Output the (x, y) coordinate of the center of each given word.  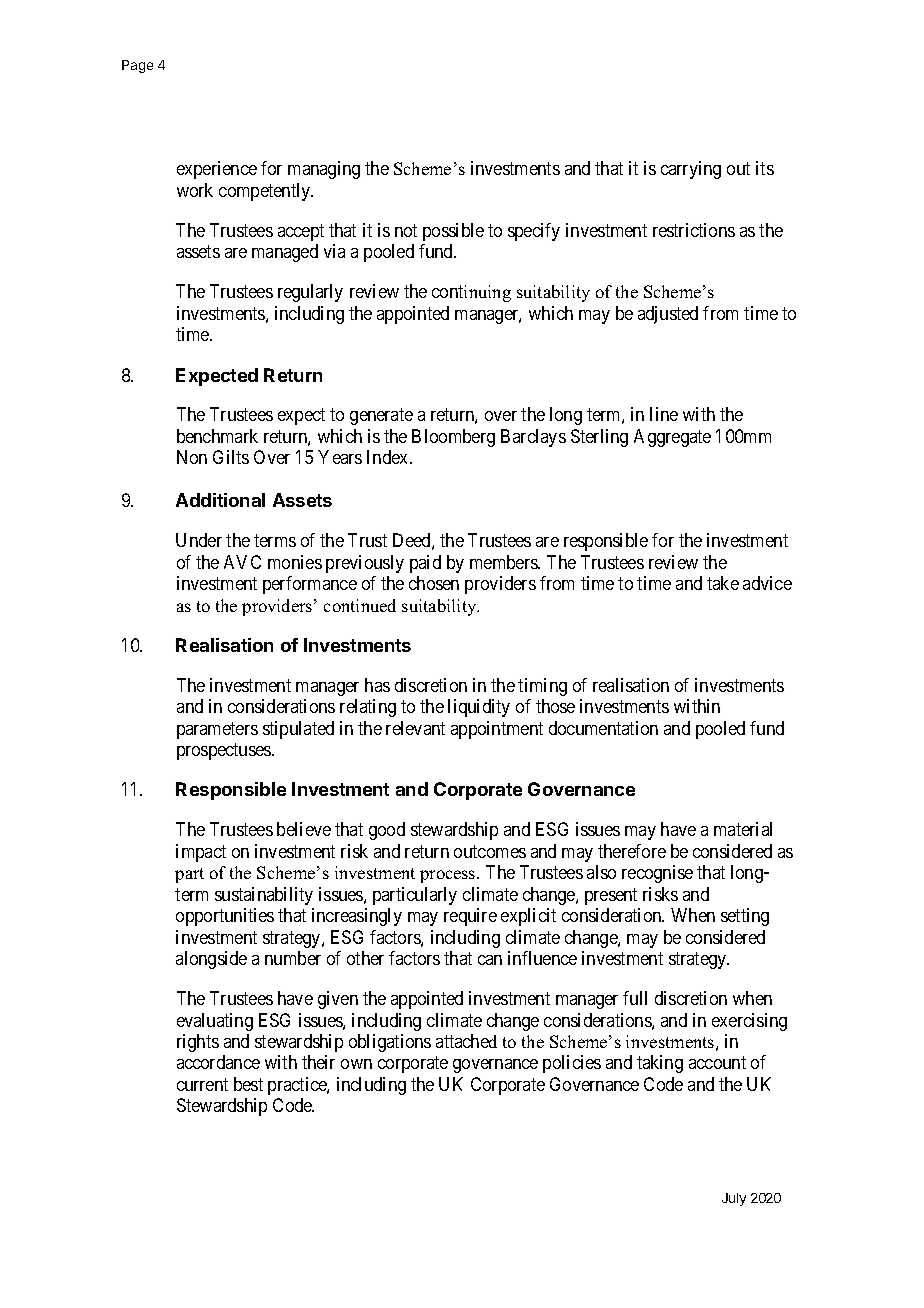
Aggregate (672, 438)
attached (466, 1041)
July (734, 1199)
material (743, 829)
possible (453, 232)
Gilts (231, 457)
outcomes (490, 851)
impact (201, 853)
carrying (691, 170)
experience (217, 170)
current (202, 1084)
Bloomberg (453, 438)
